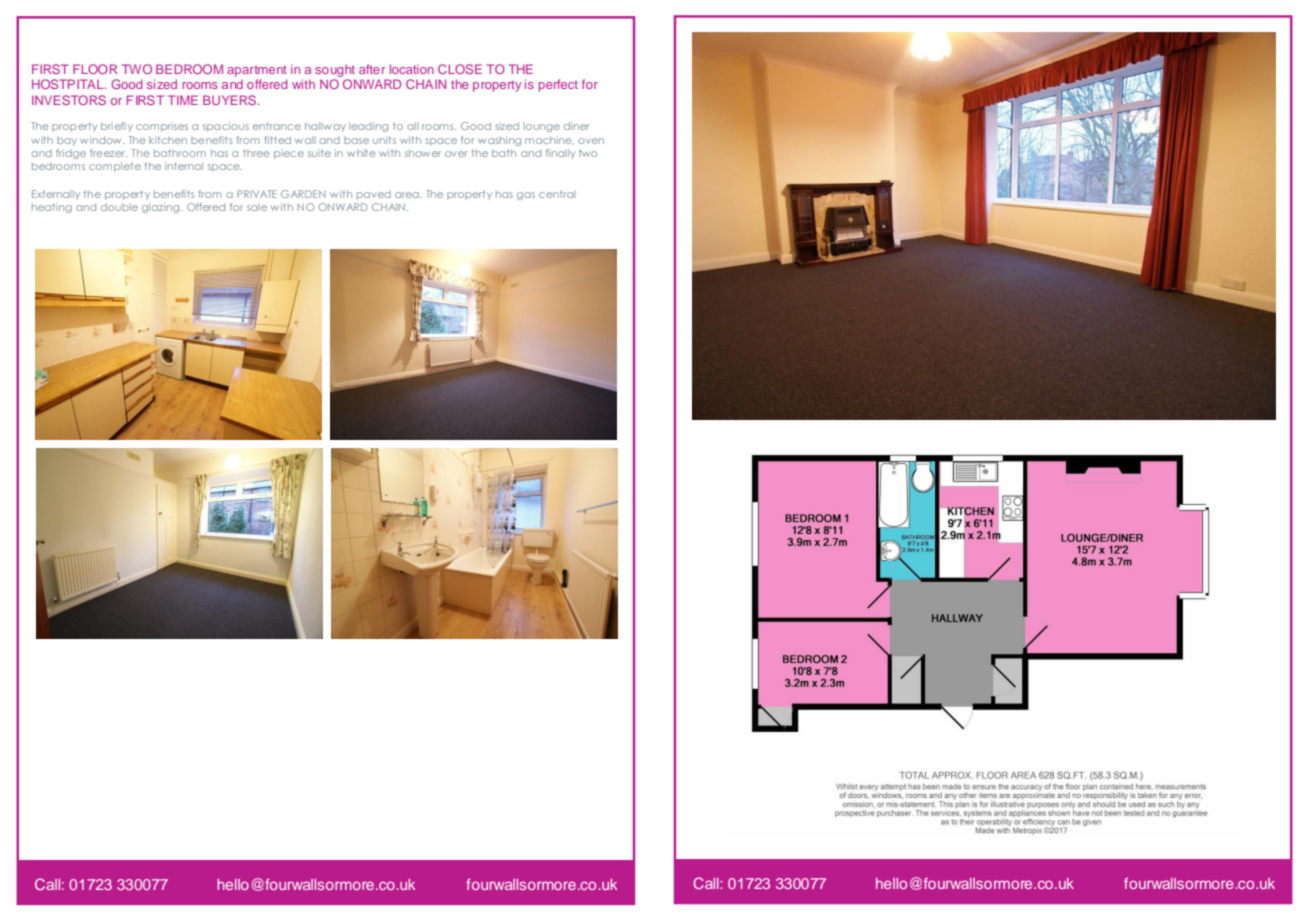  I want to click on perfect, so click(558, 85).
